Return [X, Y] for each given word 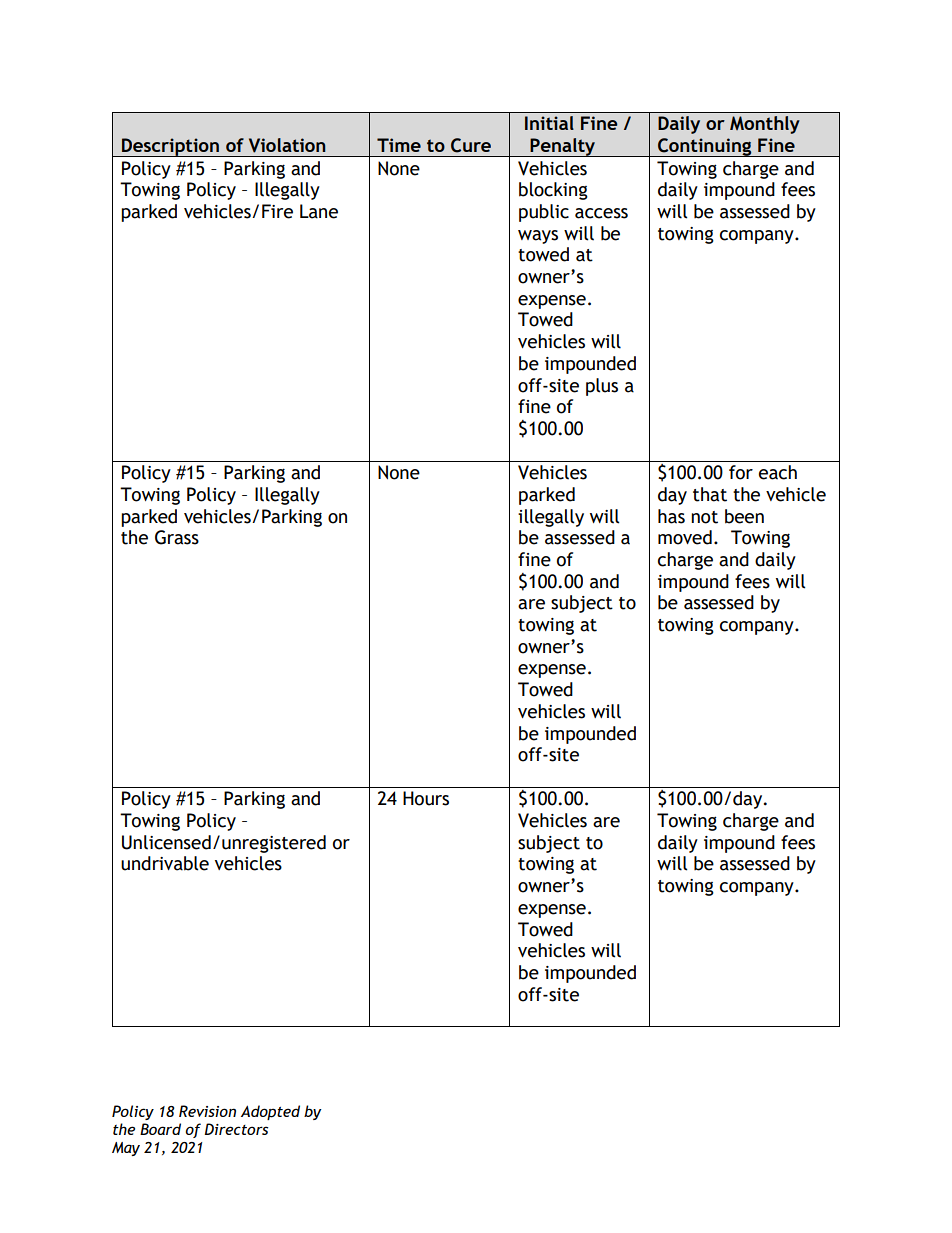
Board [160, 1129]
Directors [236, 1129]
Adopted [270, 1112]
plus [602, 387]
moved [685, 537]
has [671, 516]
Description [170, 147]
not [704, 517]
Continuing [705, 147]
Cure [471, 145]
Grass [177, 537]
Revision [207, 1111]
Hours [426, 798]
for [741, 472]
